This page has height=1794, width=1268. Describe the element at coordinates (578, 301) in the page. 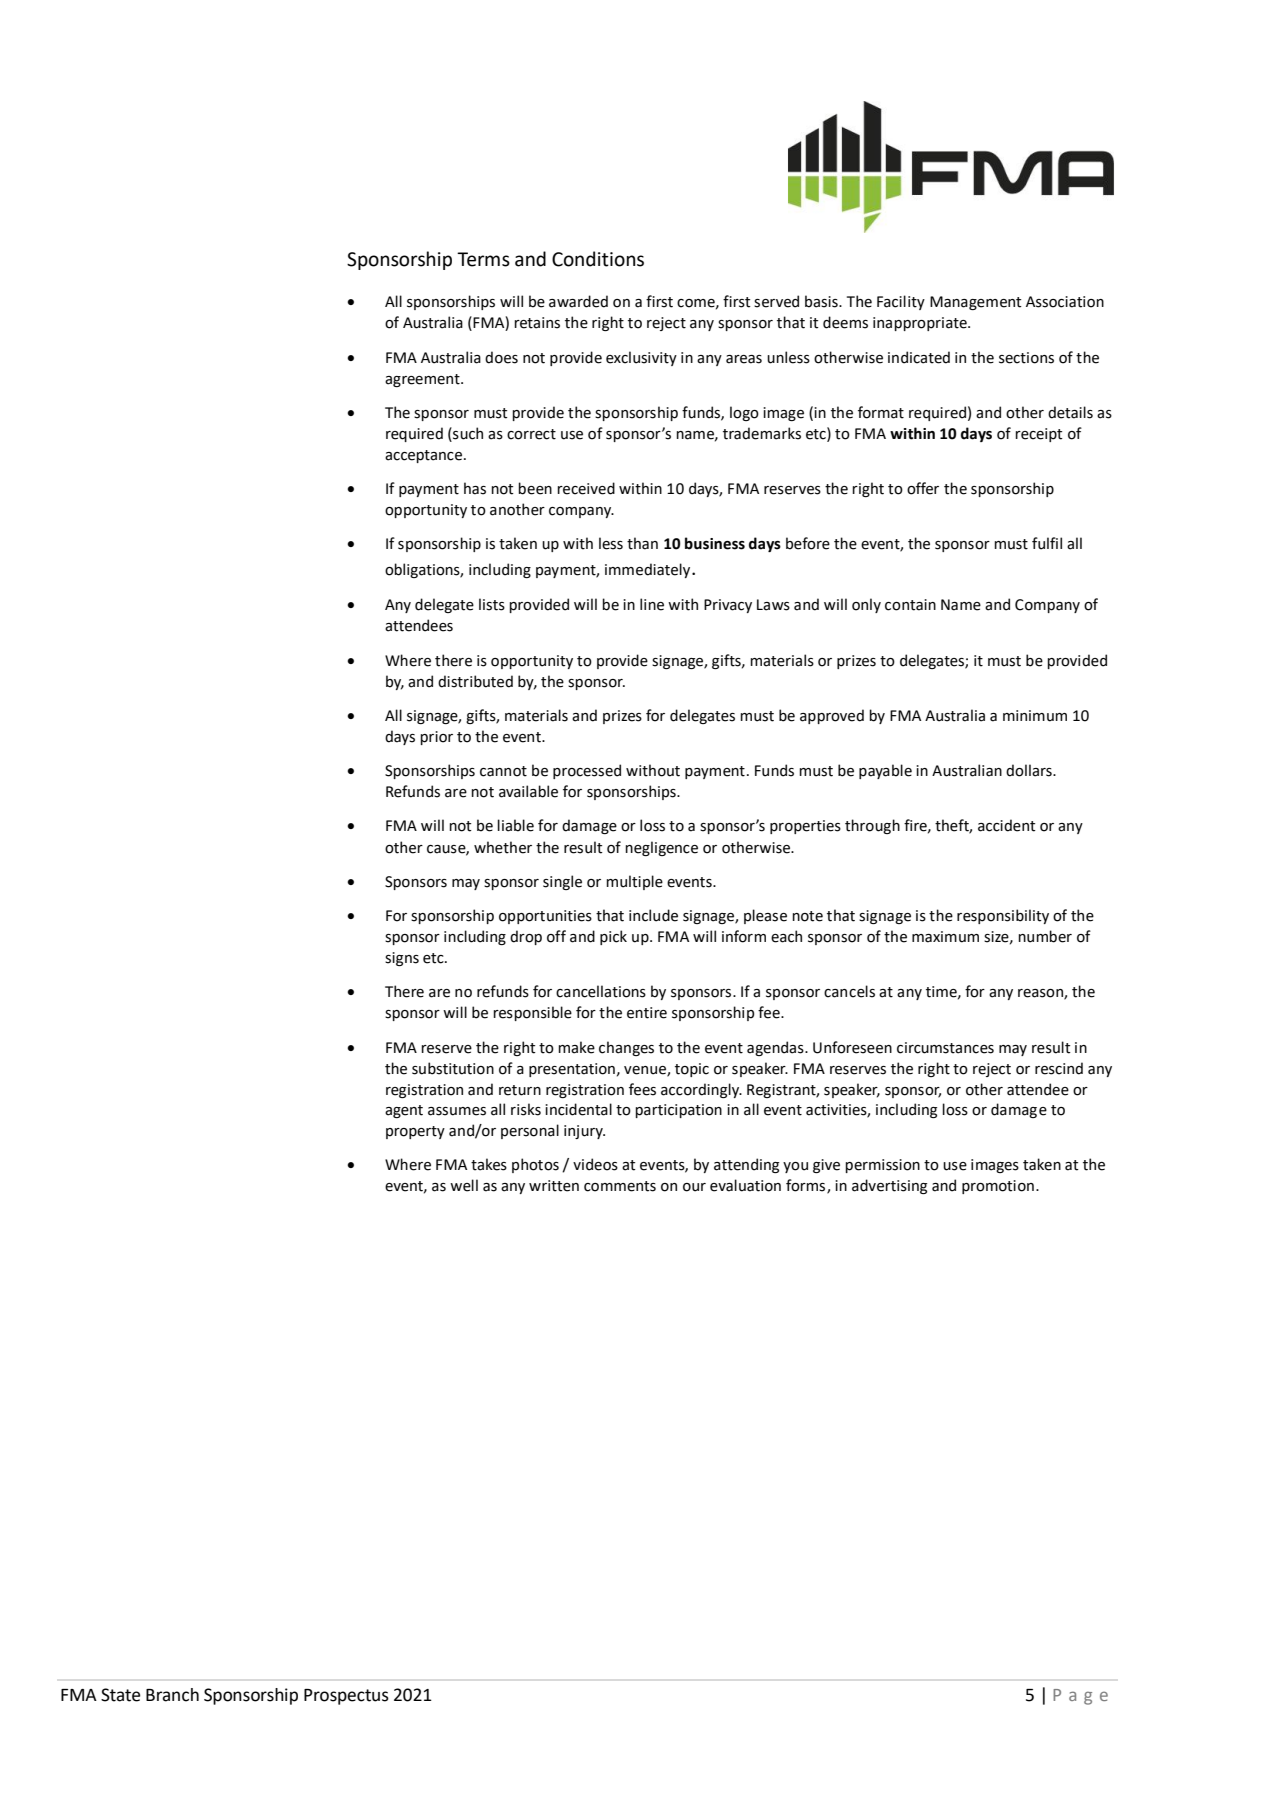

I see `awarded` at that location.
